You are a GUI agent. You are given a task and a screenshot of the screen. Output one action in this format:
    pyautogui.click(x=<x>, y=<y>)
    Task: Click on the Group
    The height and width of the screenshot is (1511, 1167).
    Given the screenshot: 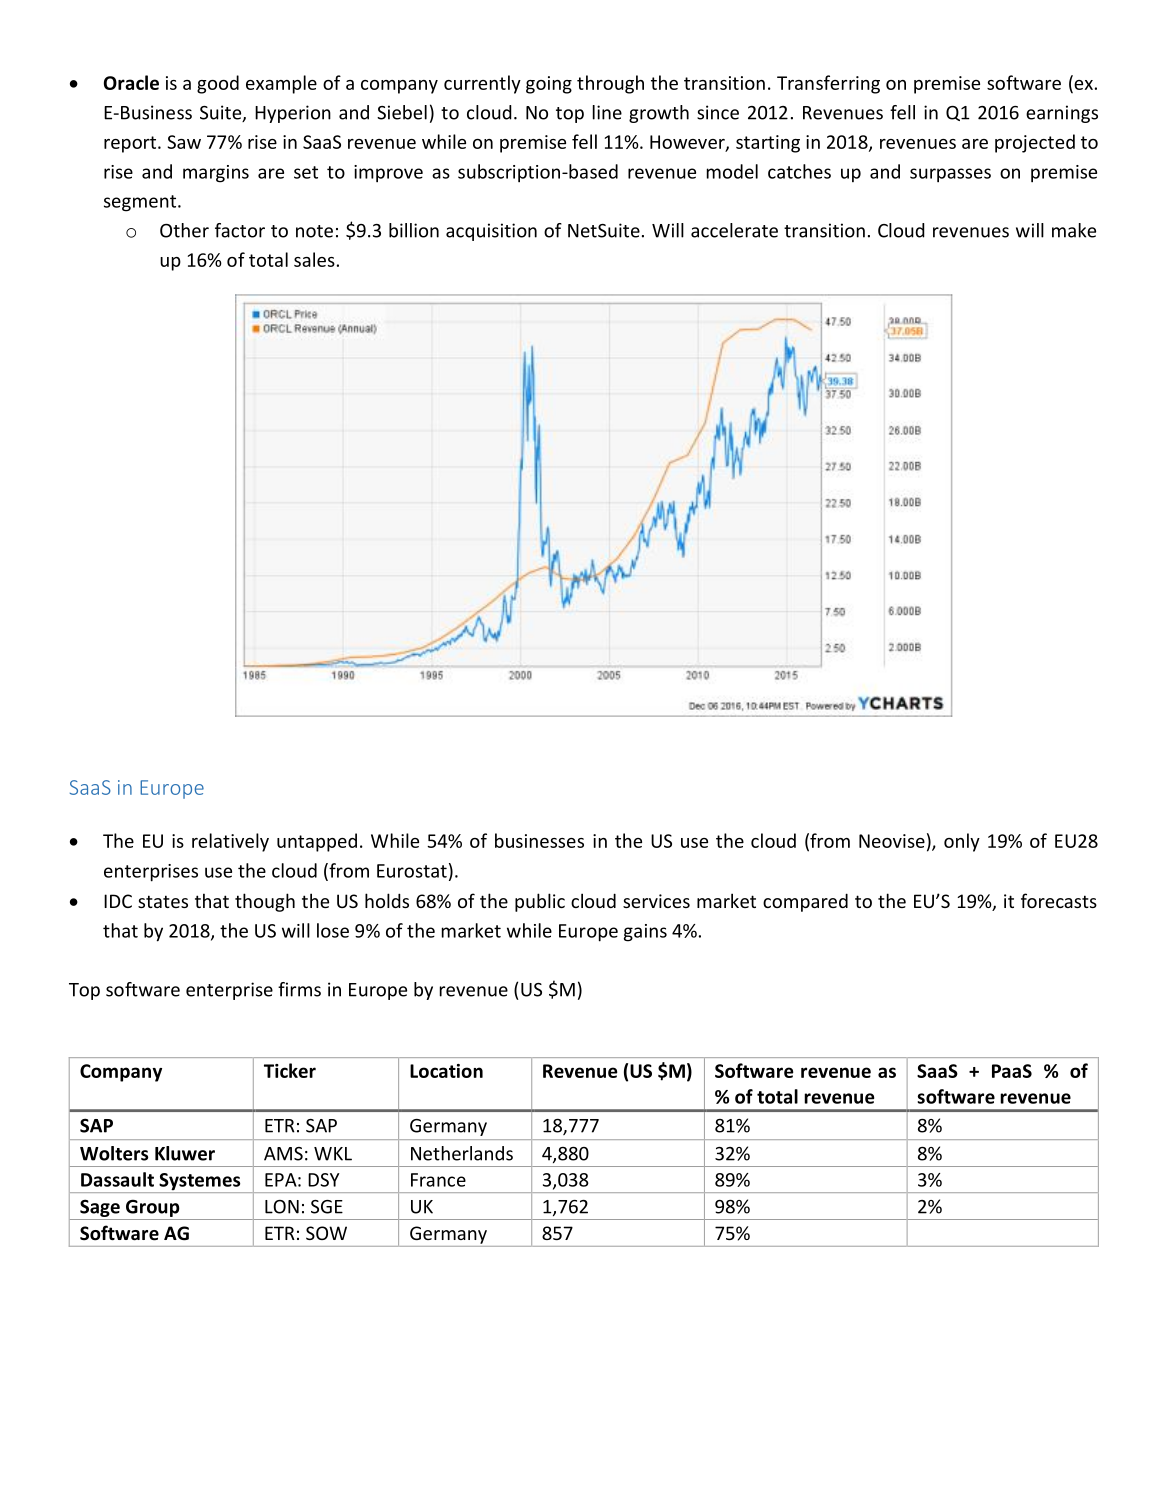 What is the action you would take?
    pyautogui.click(x=153, y=1208)
